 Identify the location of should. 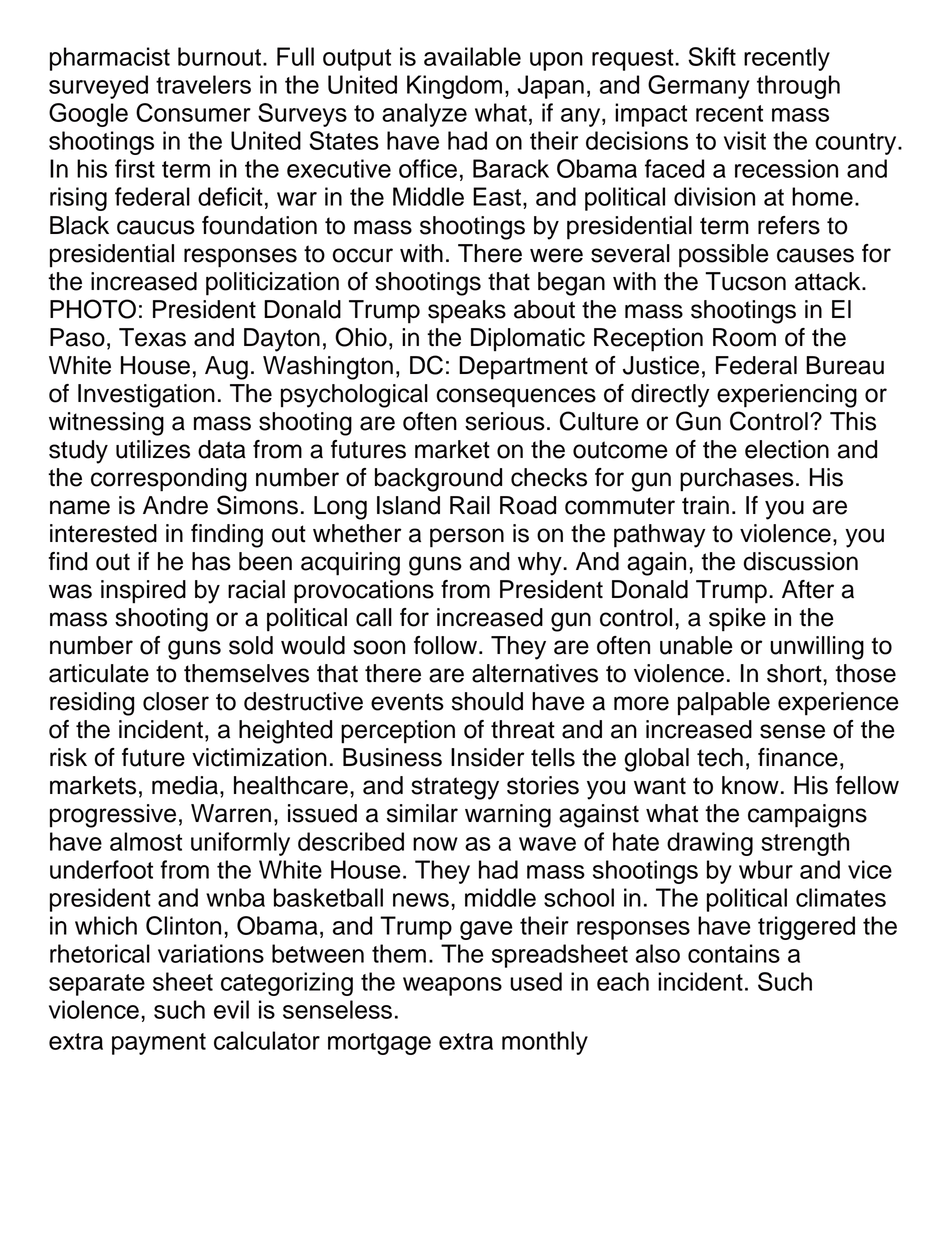
(487, 701).
